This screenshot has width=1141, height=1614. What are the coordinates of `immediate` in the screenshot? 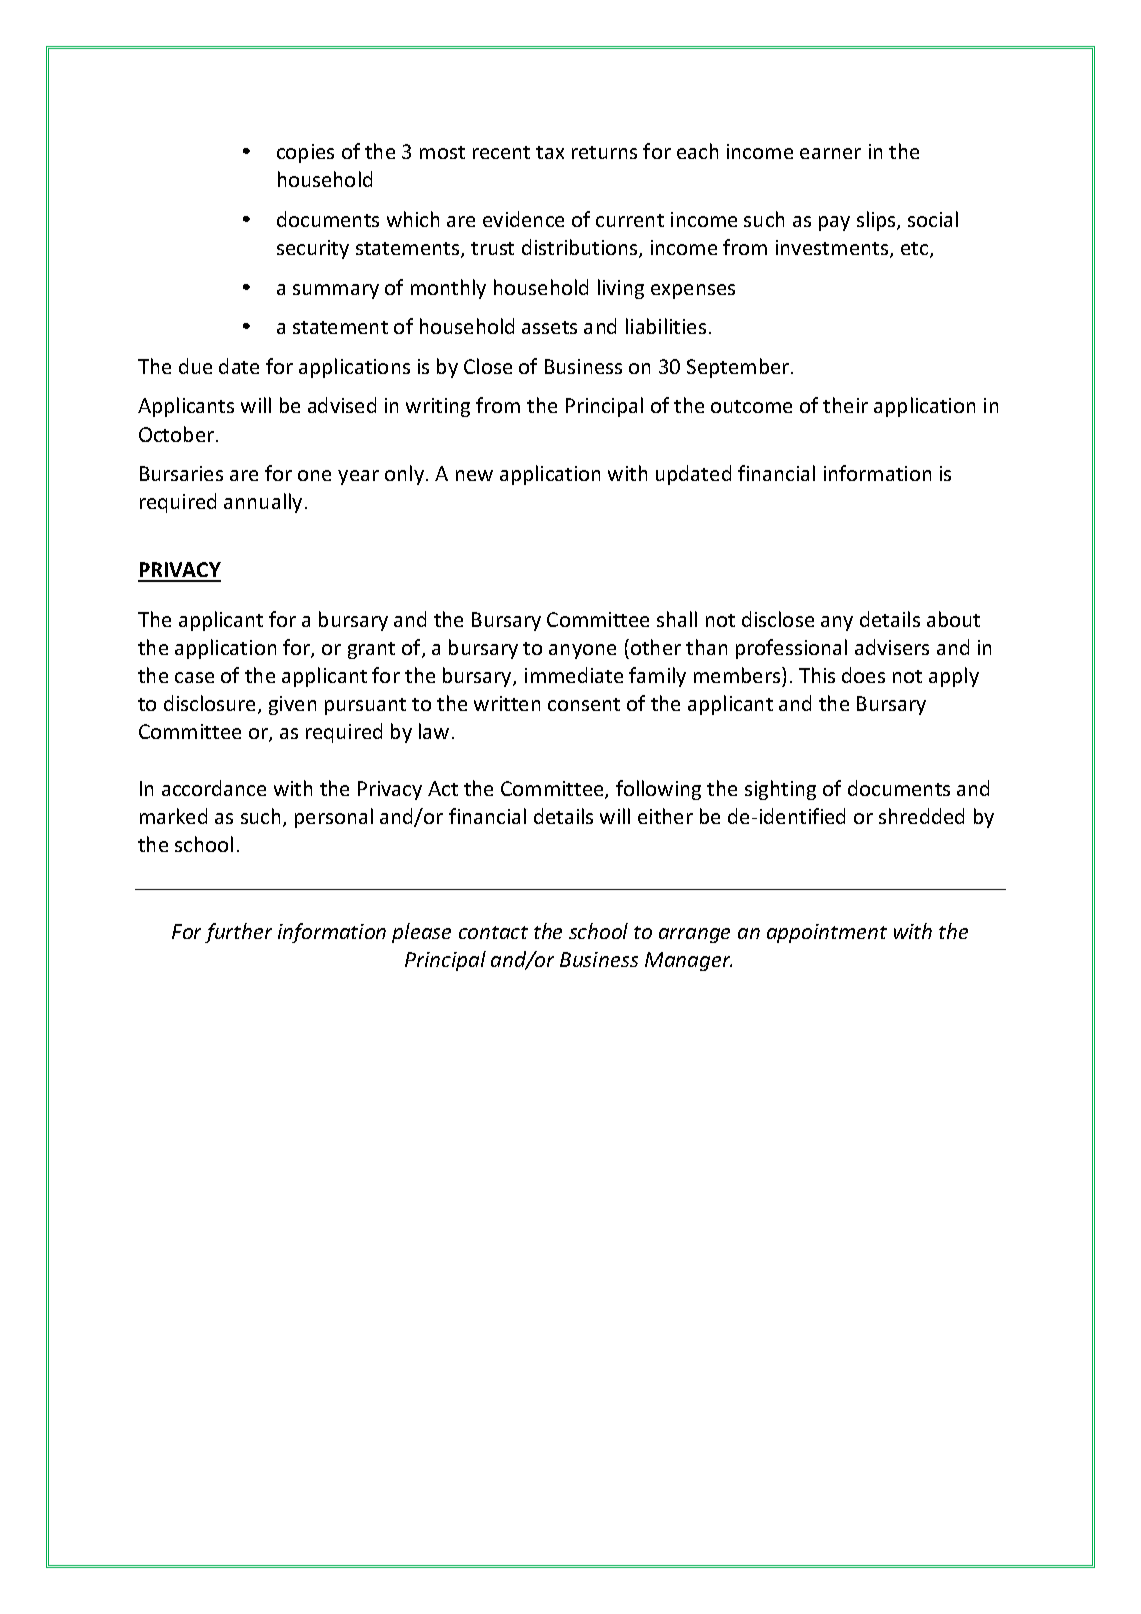 It's located at (574, 675).
